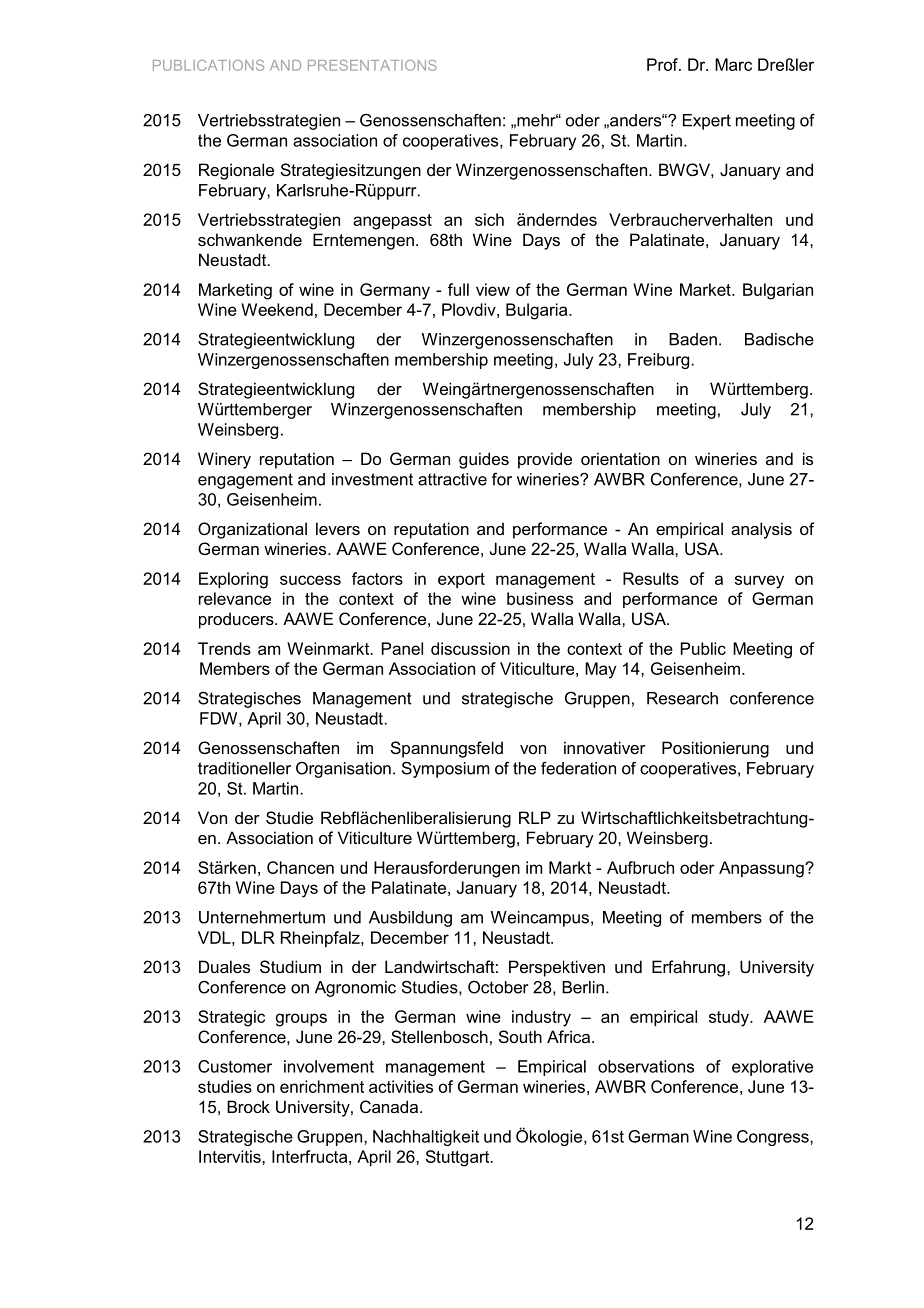 This screenshot has width=924, height=1308. I want to click on view, so click(493, 289).
